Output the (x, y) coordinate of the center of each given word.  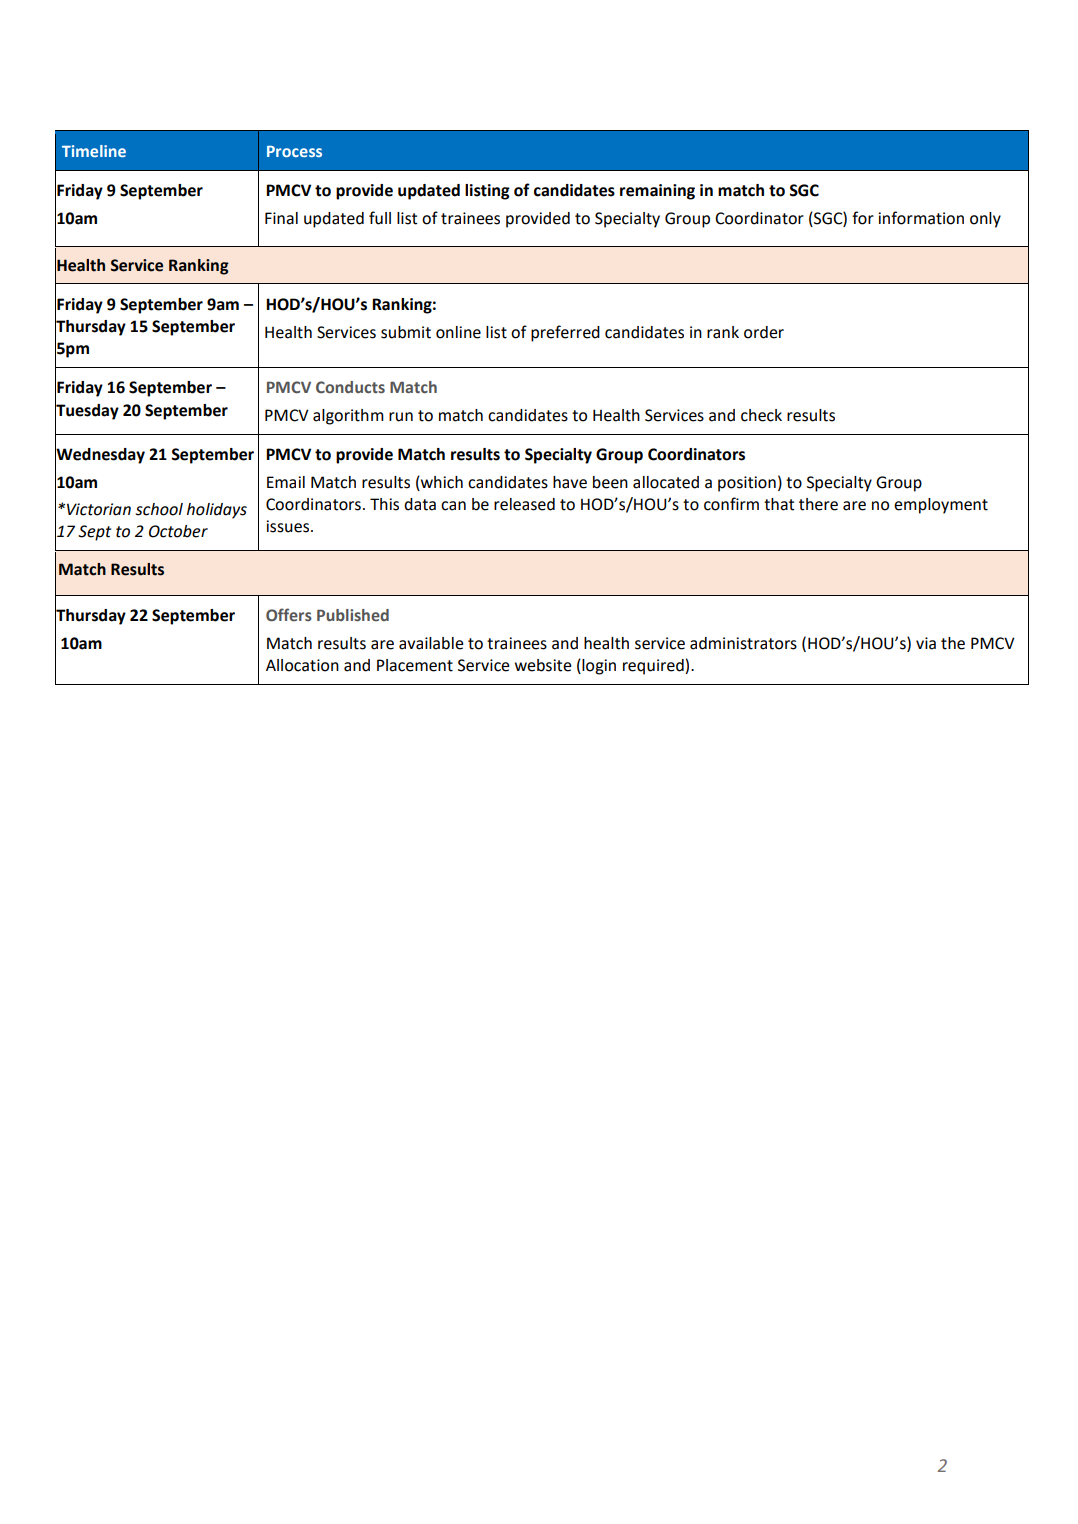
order (764, 332)
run (401, 417)
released (524, 504)
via (926, 643)
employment (941, 506)
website (543, 665)
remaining (657, 192)
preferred (565, 333)
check (761, 415)
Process (294, 151)
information (921, 218)
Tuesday (87, 411)
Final (281, 218)
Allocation (302, 665)
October (178, 531)
